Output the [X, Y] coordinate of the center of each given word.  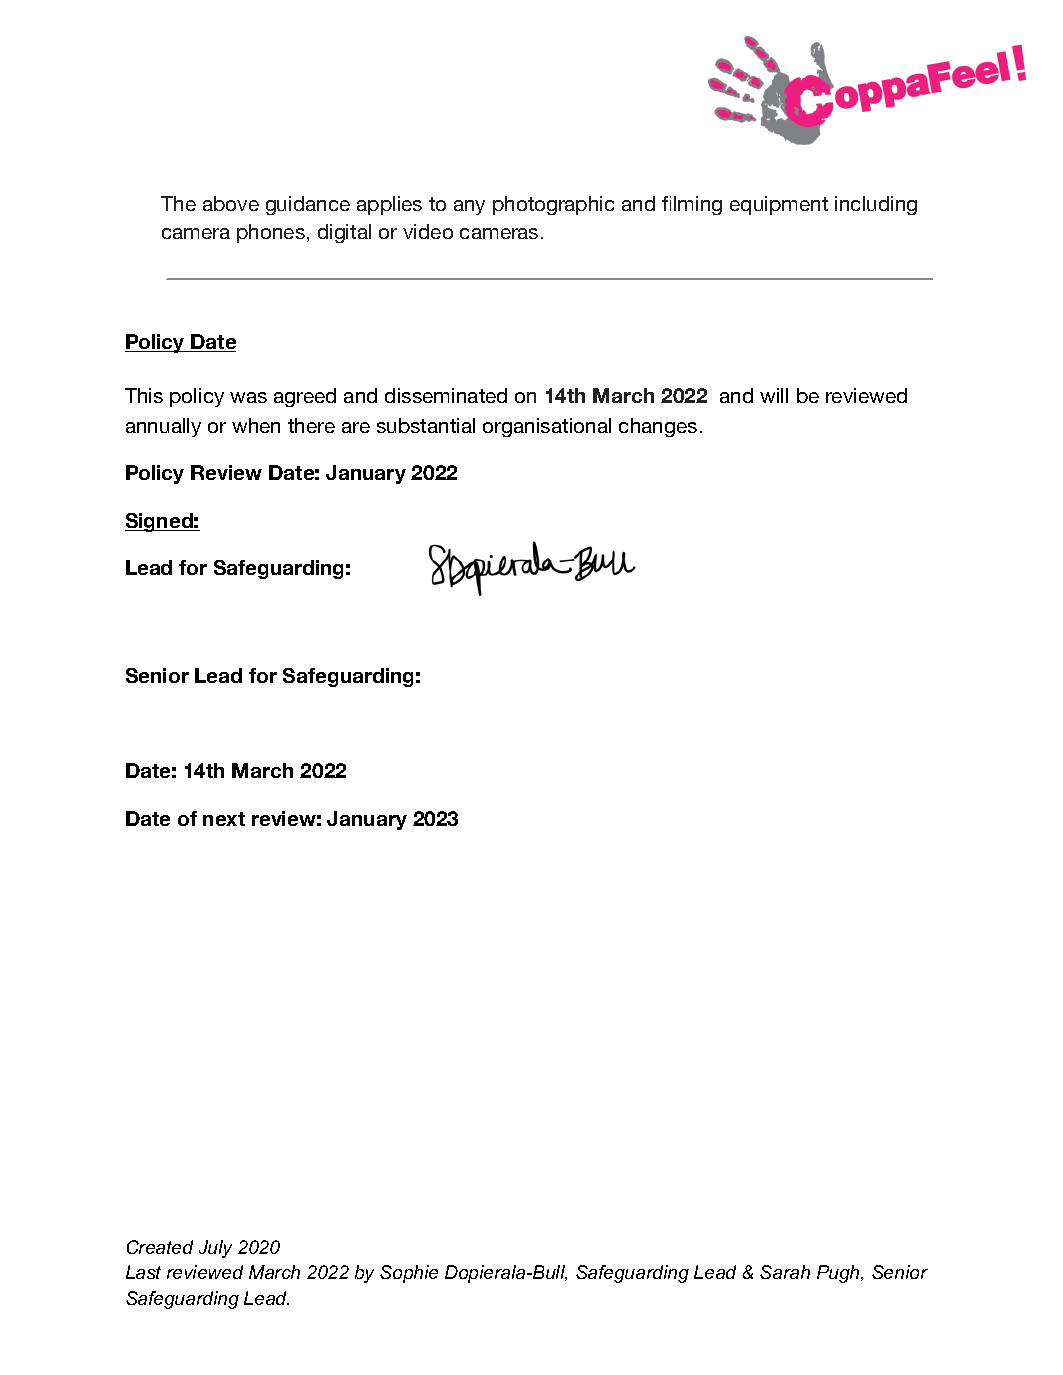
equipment [779, 205]
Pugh [840, 1274]
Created [160, 1247]
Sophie [409, 1274]
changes [658, 427]
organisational [547, 427]
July [215, 1249]
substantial [426, 425]
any [469, 207]
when [256, 425]
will [774, 395]
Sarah [785, 1272]
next [224, 819]
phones [271, 233]
